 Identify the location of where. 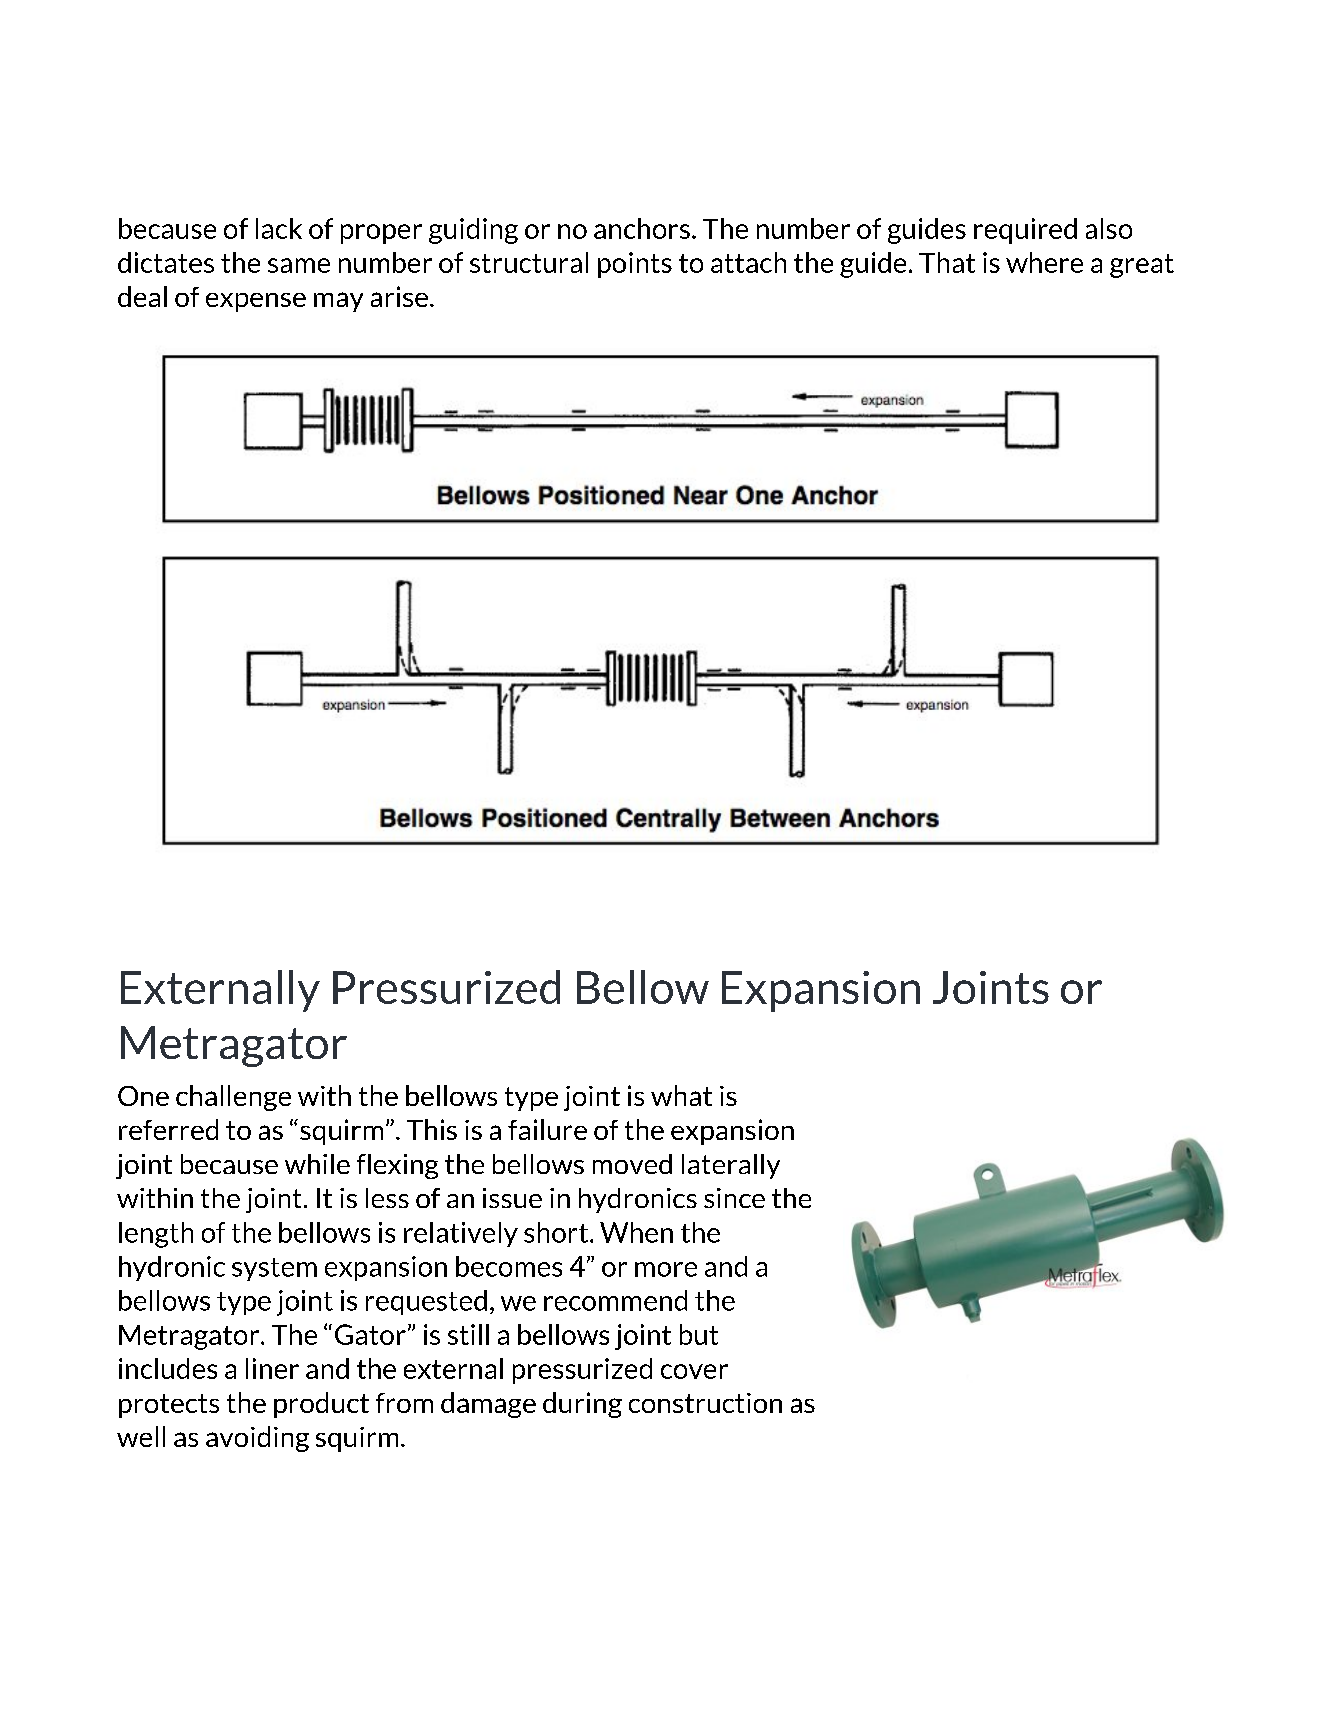
(1044, 262).
